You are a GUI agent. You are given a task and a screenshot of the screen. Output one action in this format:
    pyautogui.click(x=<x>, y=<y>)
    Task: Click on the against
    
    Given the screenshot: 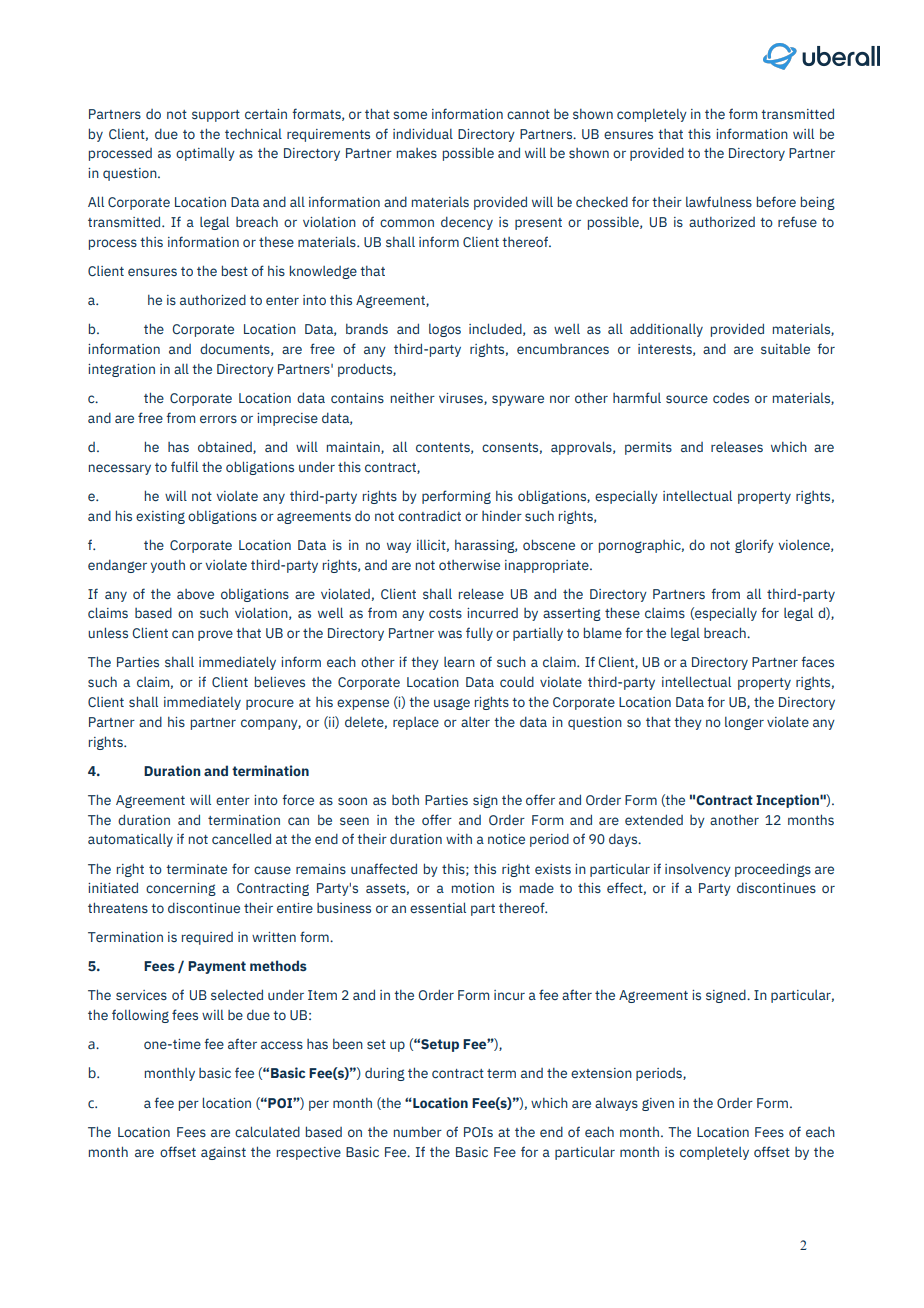 What is the action you would take?
    pyautogui.click(x=223, y=1153)
